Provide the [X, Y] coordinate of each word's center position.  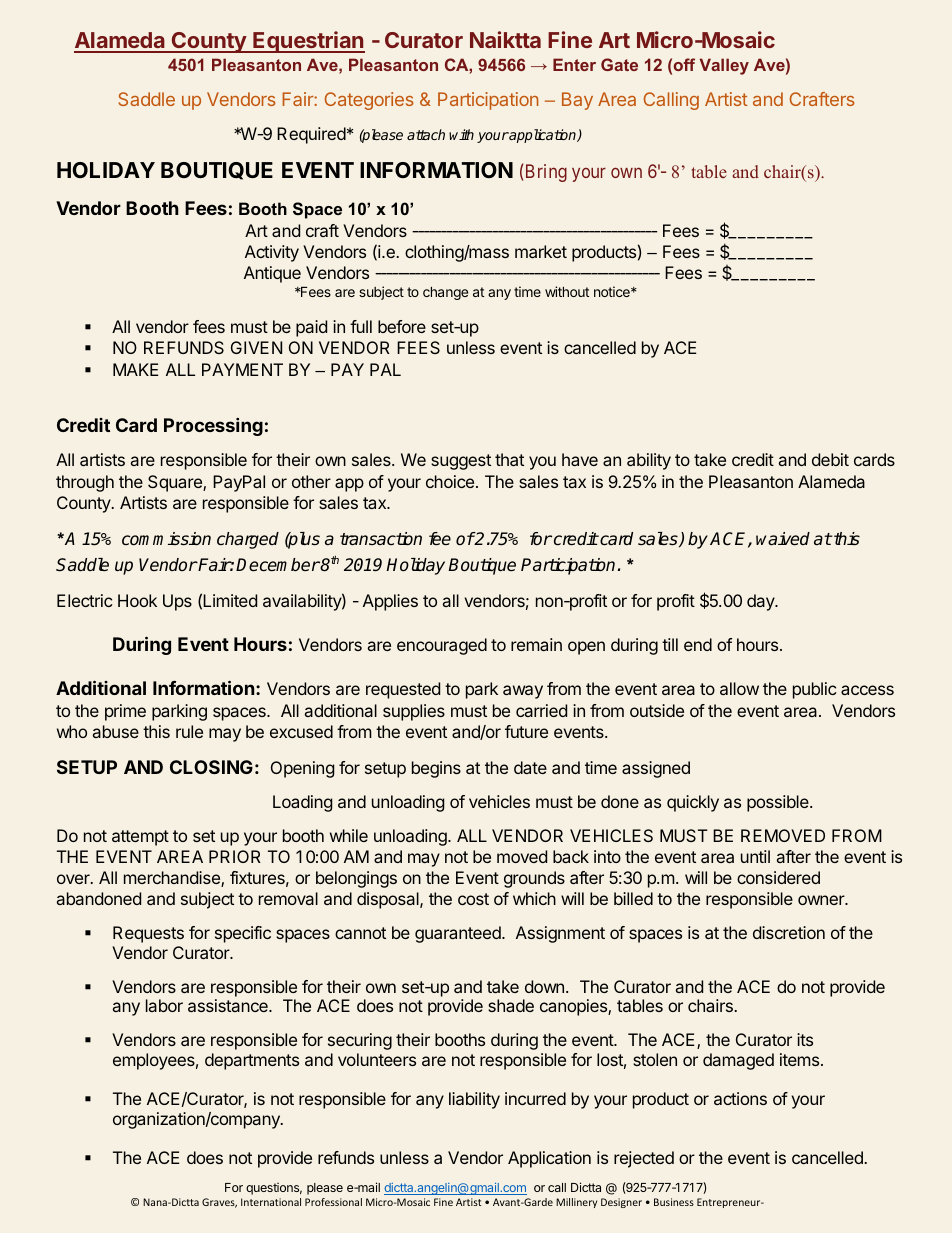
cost [473, 899]
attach [426, 134]
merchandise [173, 879]
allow [739, 688]
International [271, 1202]
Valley [724, 66]
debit [830, 459]
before [402, 326]
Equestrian [308, 42]
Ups [177, 602]
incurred [535, 1098]
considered [778, 877]
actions [740, 1098]
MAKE [135, 369]
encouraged [442, 646]
